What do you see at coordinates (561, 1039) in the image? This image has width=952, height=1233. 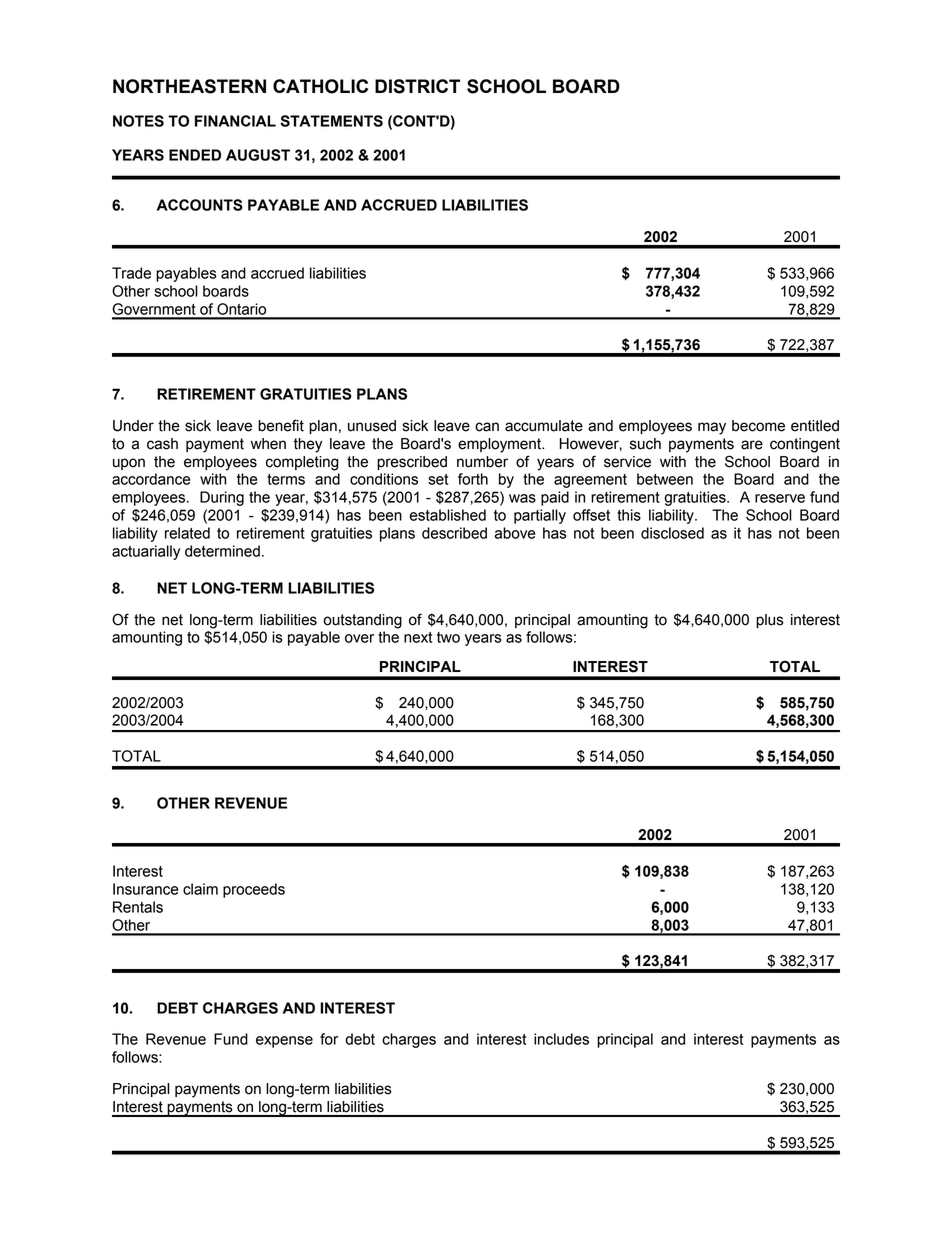 I see `includes` at bounding box center [561, 1039].
